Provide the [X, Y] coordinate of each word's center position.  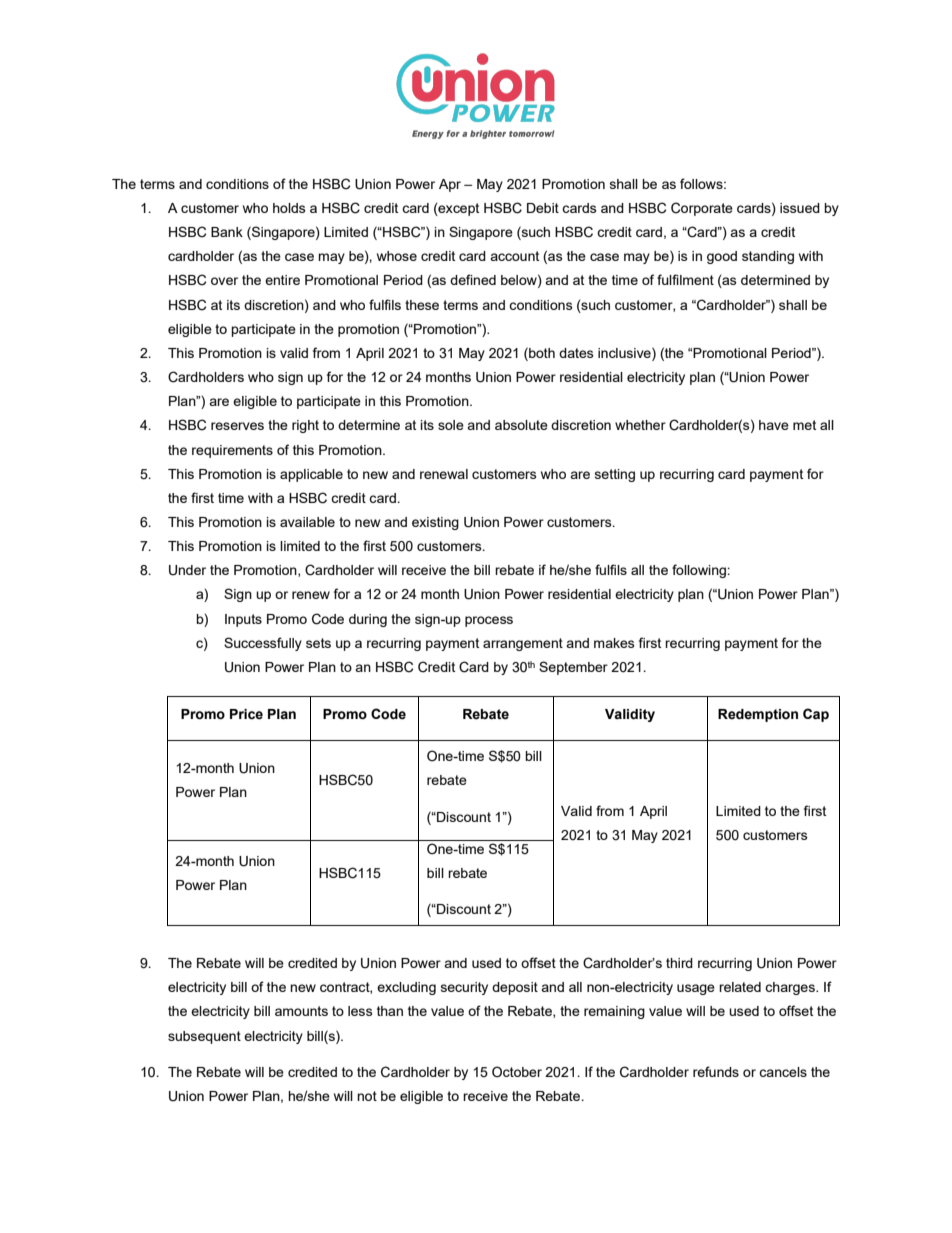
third [679, 963]
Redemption [758, 715]
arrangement [523, 644]
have [774, 425]
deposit [515, 988]
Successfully [263, 644]
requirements [232, 451]
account [514, 256]
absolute [521, 425]
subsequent [204, 1037]
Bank [227, 232]
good [722, 257]
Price [246, 714]
